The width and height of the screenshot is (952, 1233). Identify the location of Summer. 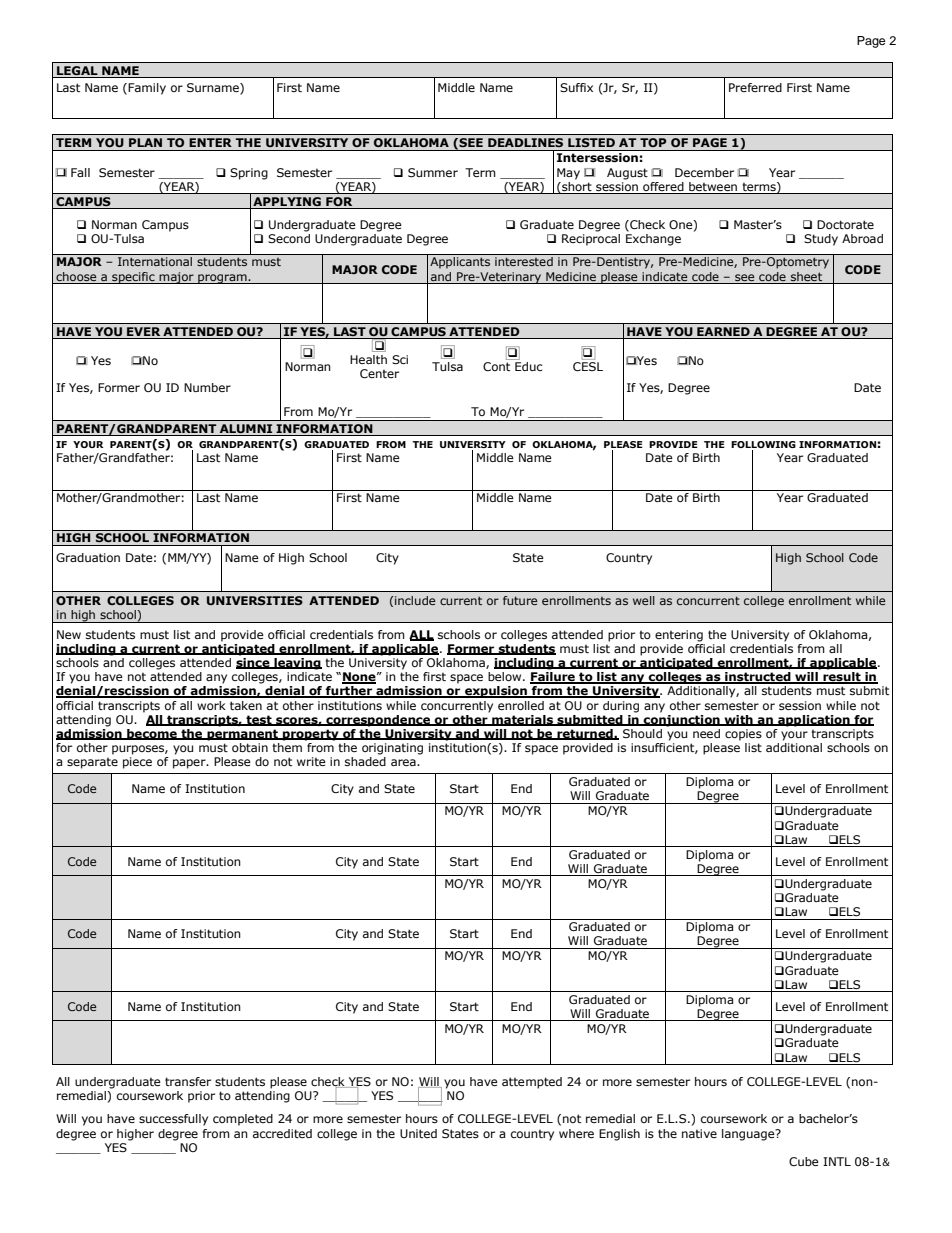
(433, 173).
